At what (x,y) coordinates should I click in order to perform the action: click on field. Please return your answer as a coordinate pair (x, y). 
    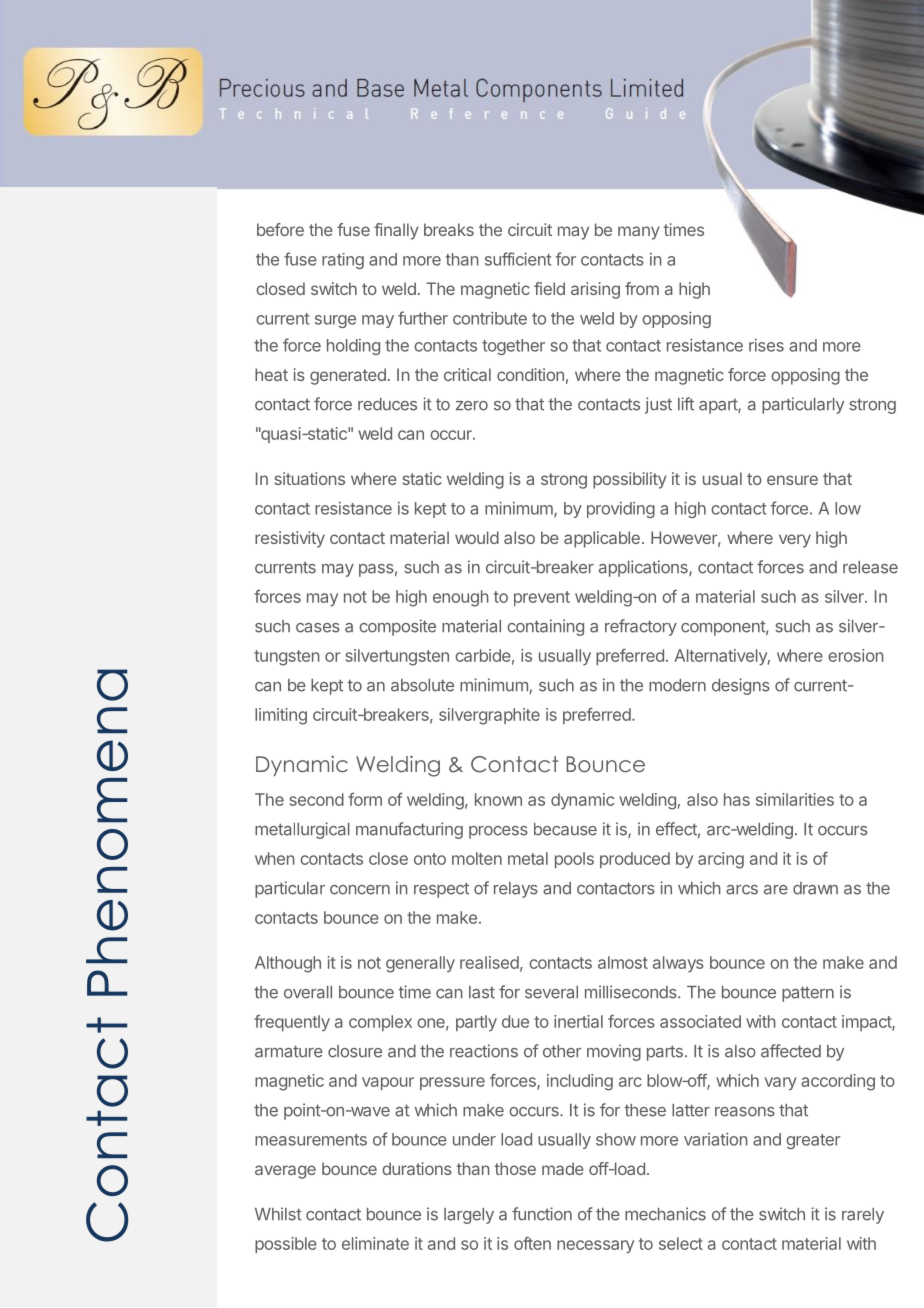
    Looking at the image, I should click on (549, 288).
